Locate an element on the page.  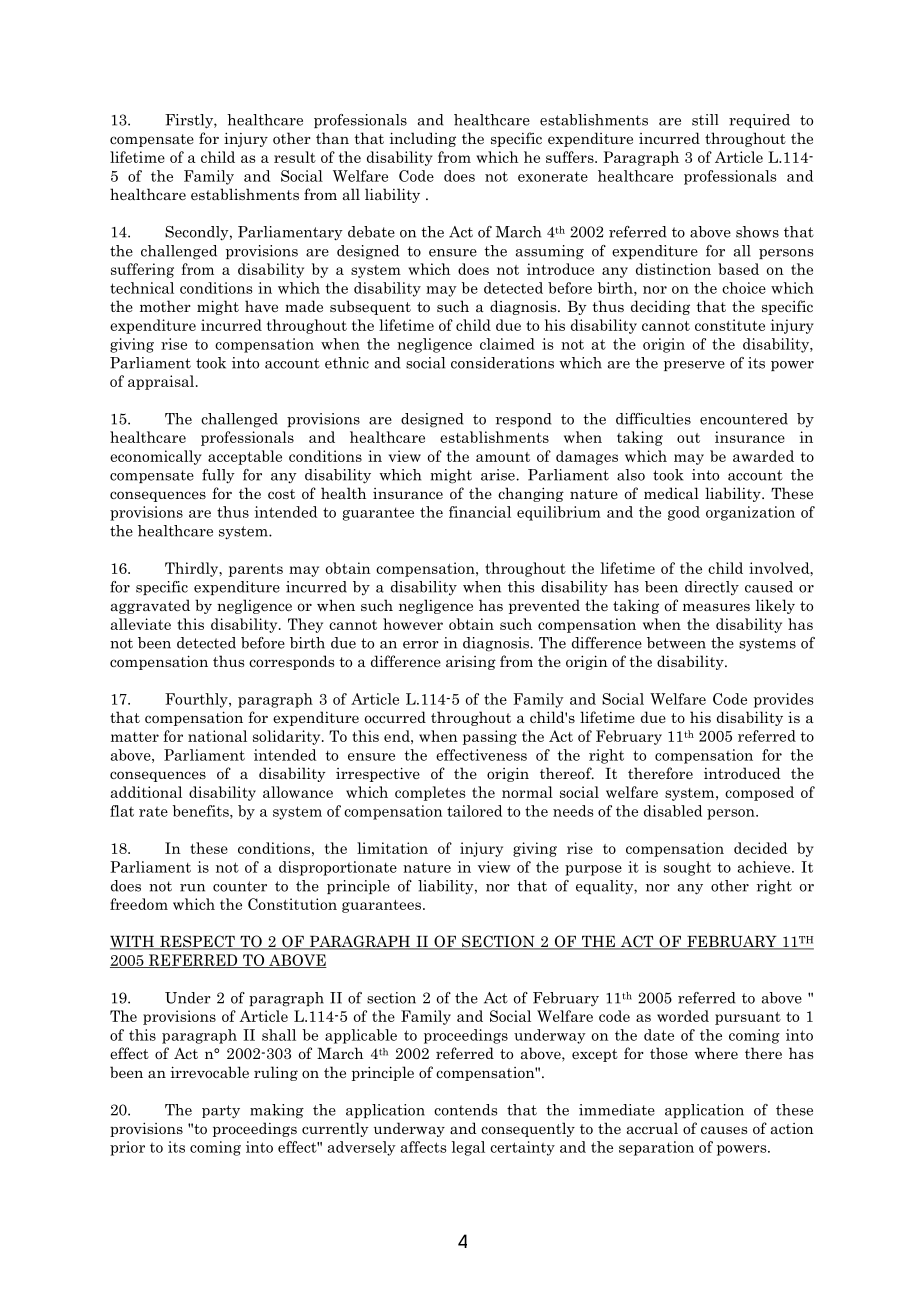
alleviate is located at coordinates (141, 624).
